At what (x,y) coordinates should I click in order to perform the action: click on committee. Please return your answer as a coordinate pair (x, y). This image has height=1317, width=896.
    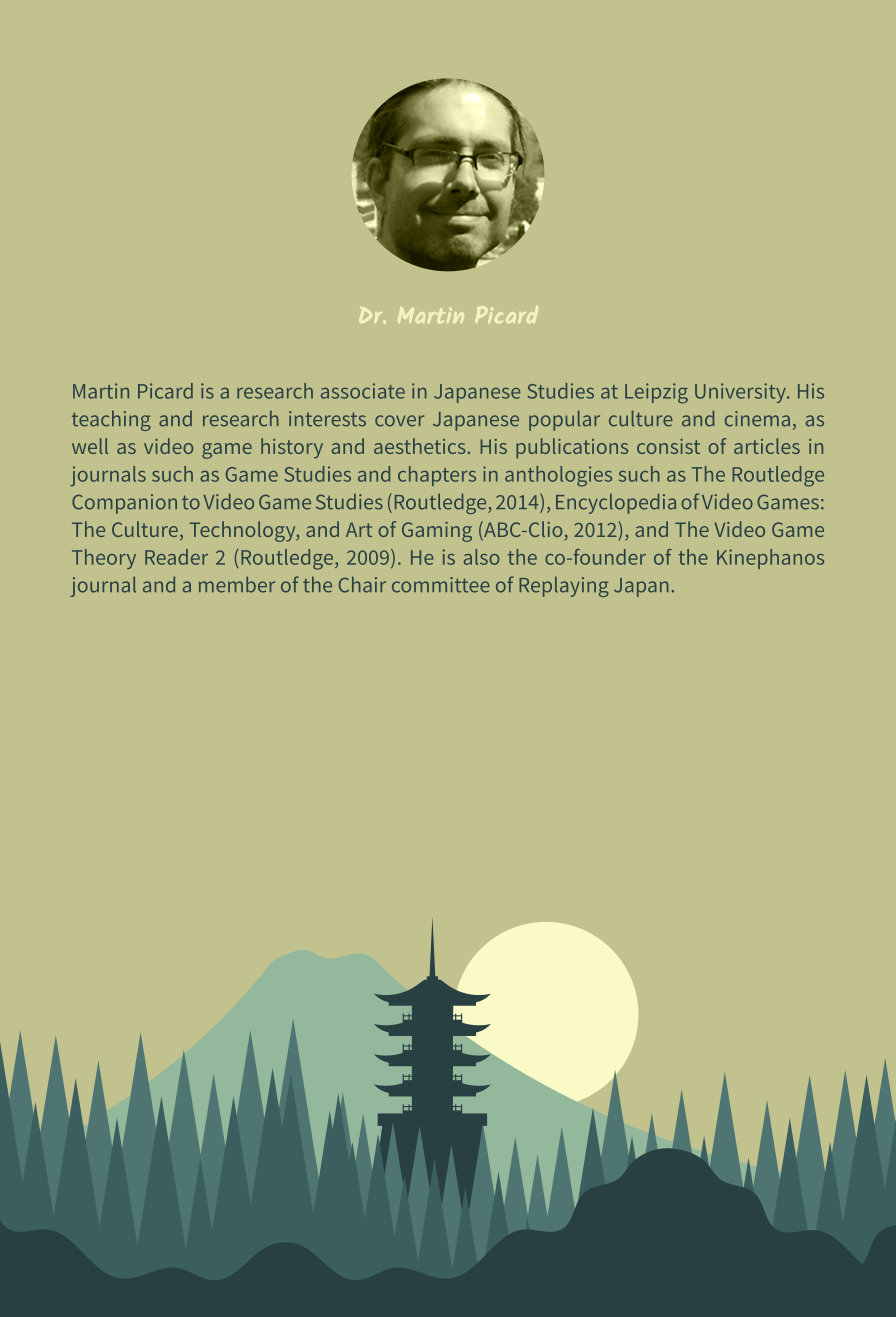
    Looking at the image, I should click on (441, 585).
